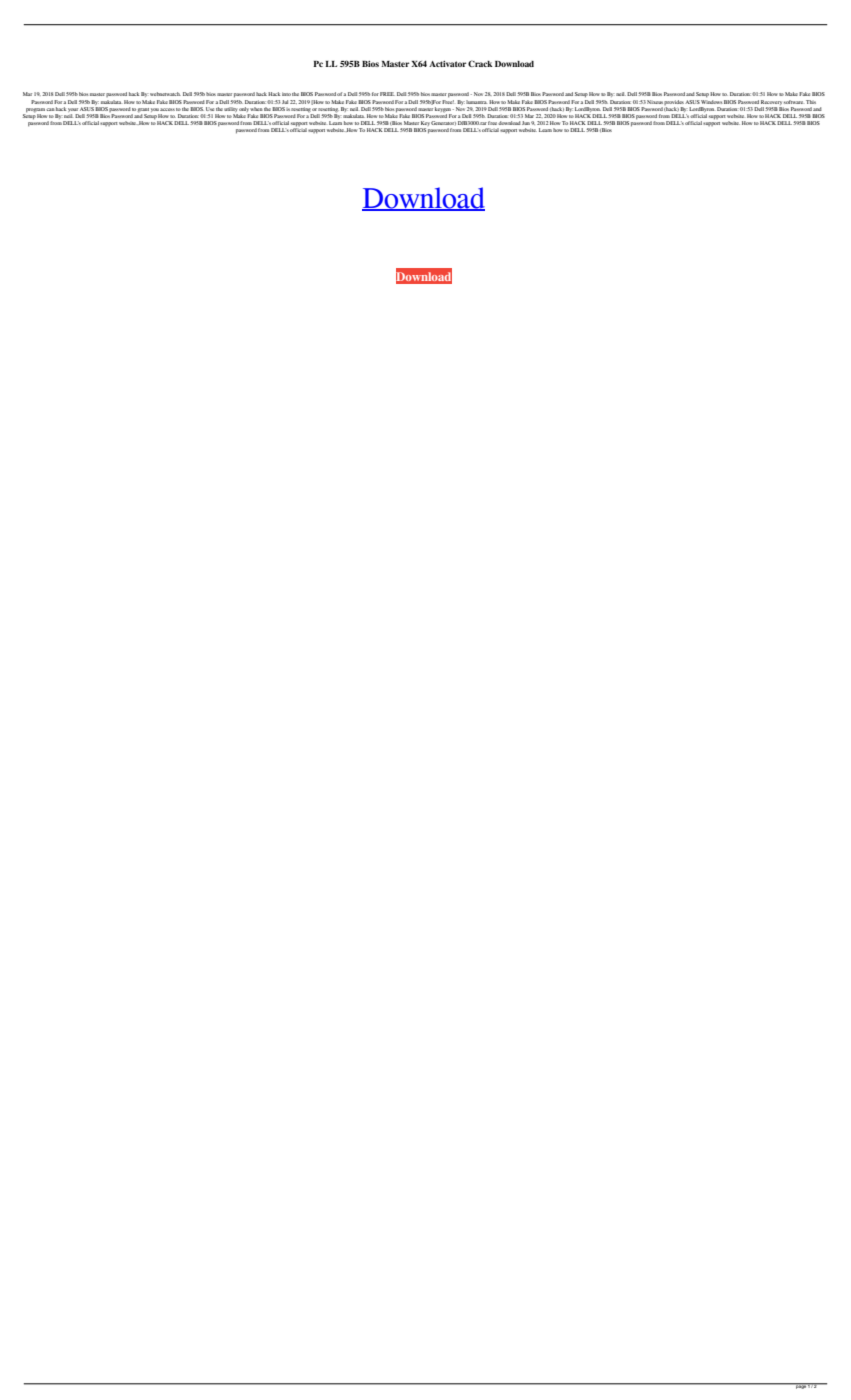 Image resolution: width=851 pixels, height=1400 pixels. I want to click on This, so click(811, 102).
